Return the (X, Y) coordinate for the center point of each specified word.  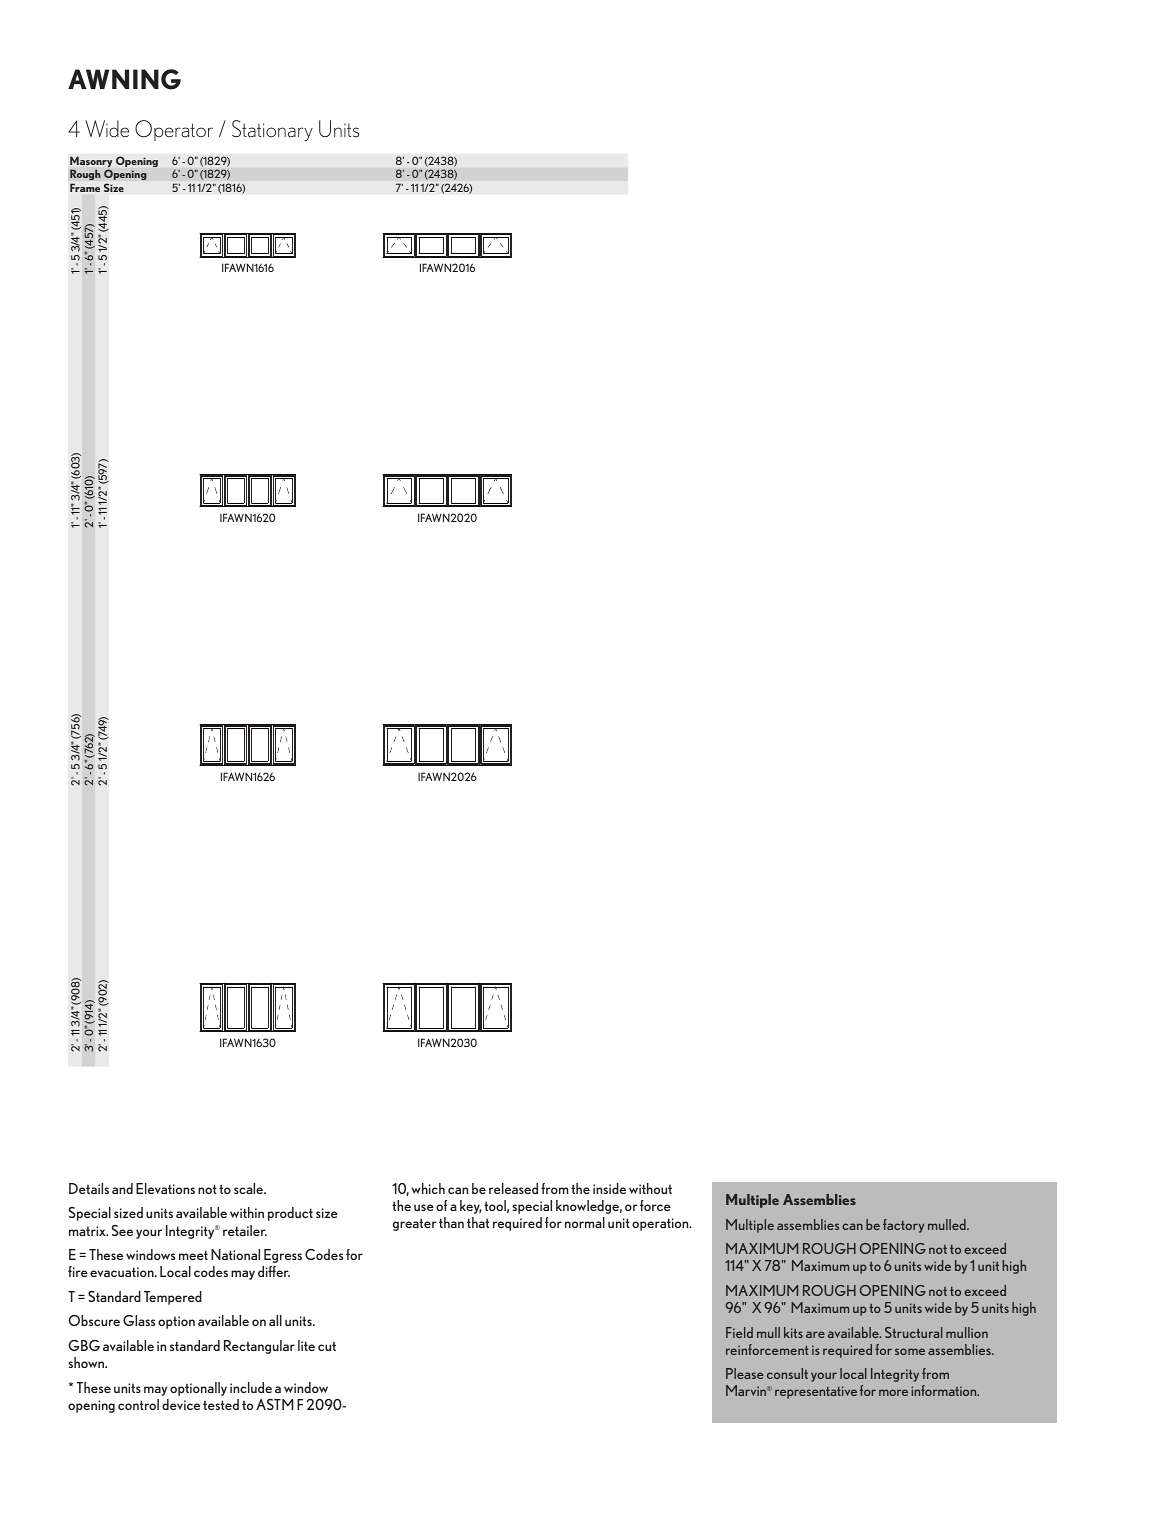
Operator (174, 130)
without (650, 1188)
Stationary (272, 131)
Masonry (91, 163)
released (513, 1188)
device (181, 1404)
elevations (165, 1188)
